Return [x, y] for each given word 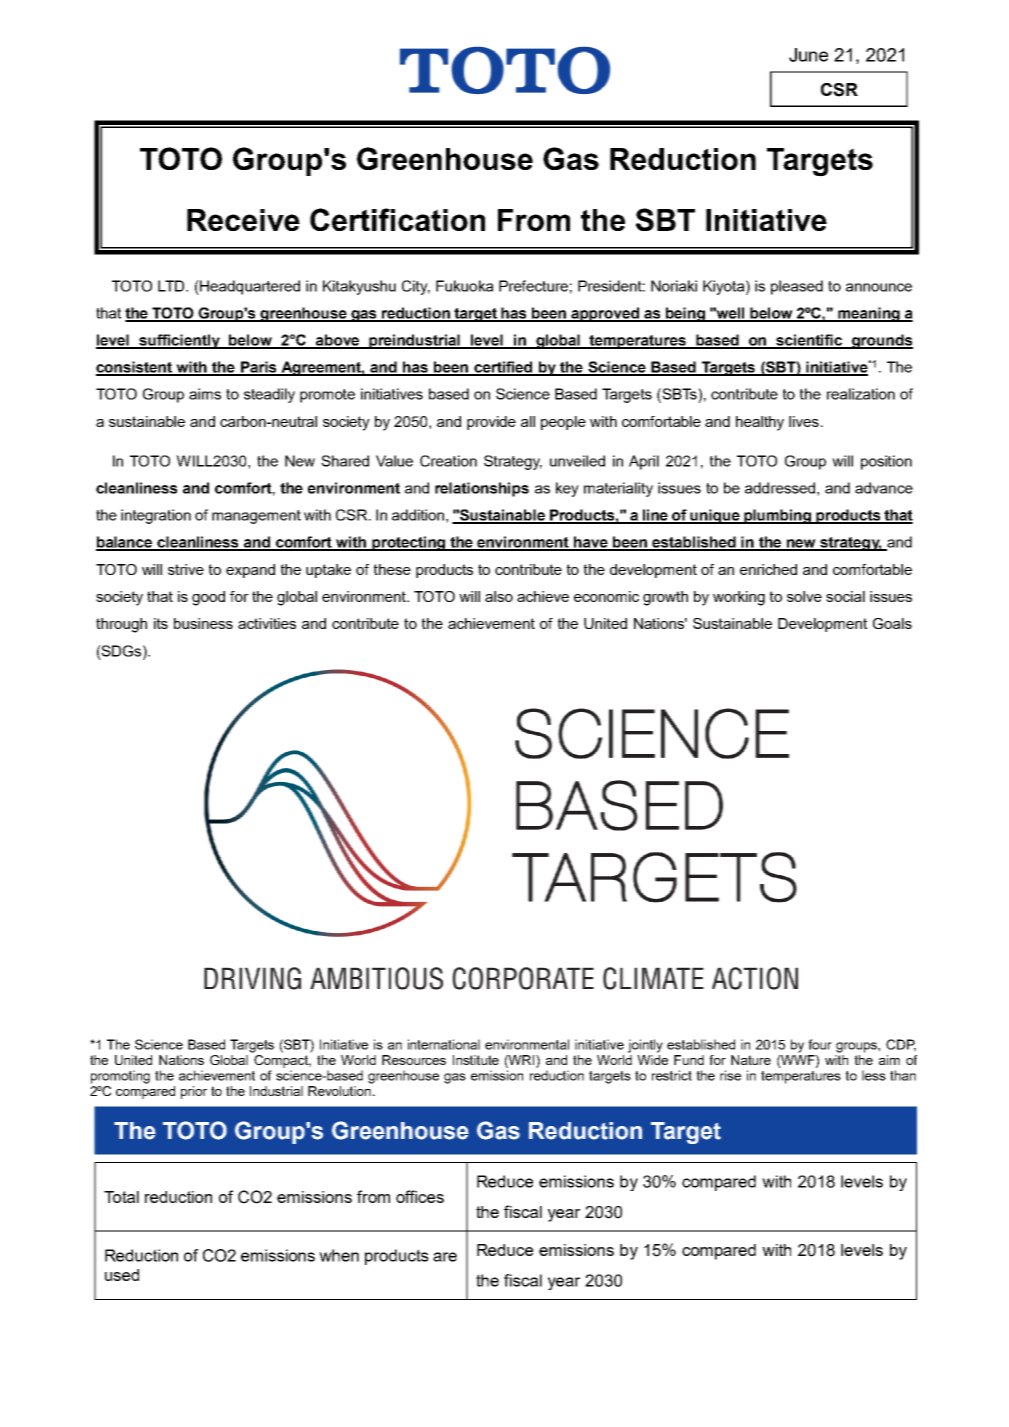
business [203, 623]
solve [804, 596]
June [808, 55]
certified [503, 368]
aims [205, 394]
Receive [243, 220]
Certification [397, 219]
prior [194, 1092]
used [122, 1275]
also [499, 596]
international [444, 1044]
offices [420, 1196]
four [820, 1044]
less [874, 1075]
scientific [810, 341]
